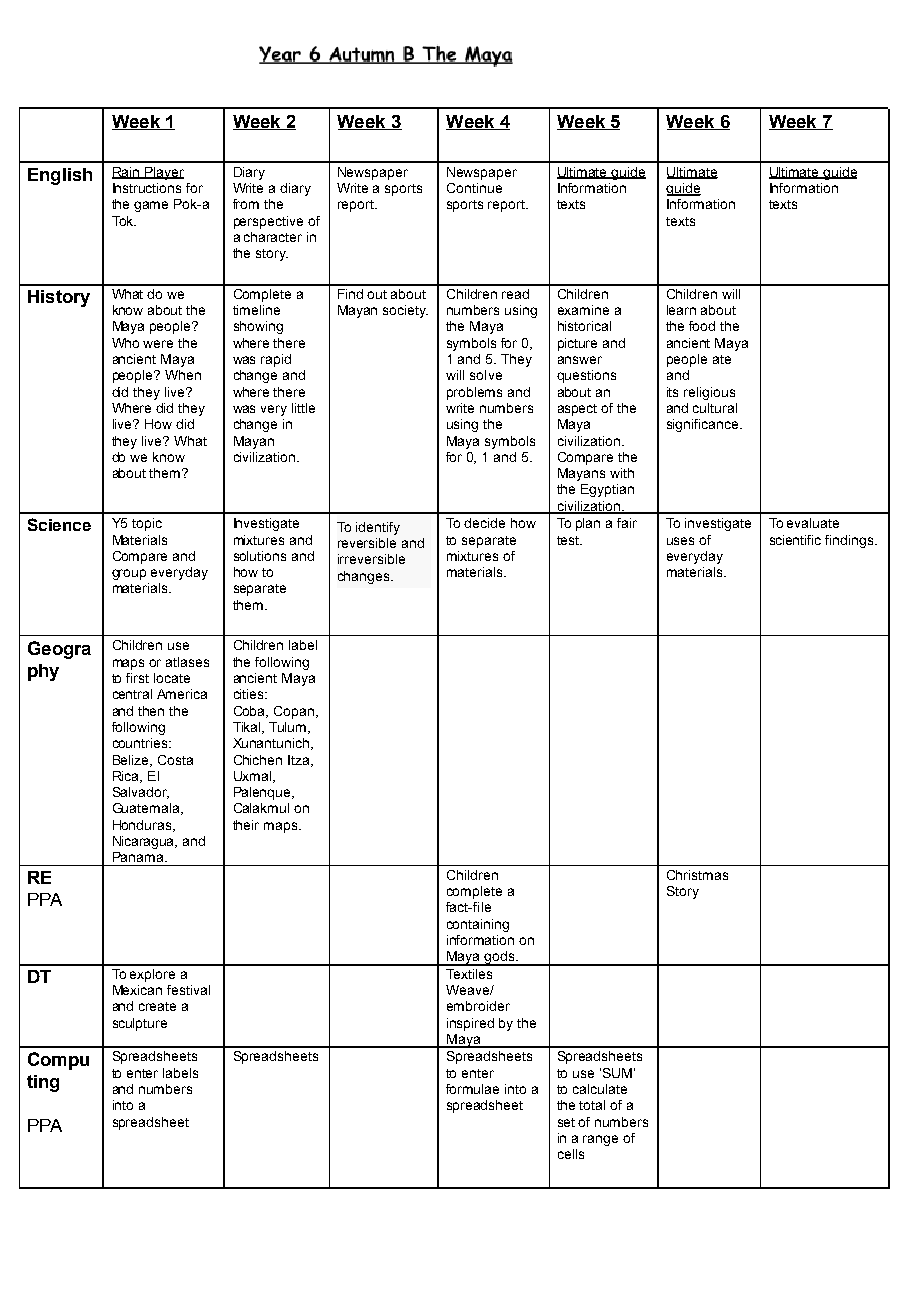 This screenshot has height=1307, width=924. Describe the element at coordinates (378, 528) in the screenshot. I see `identify` at that location.
